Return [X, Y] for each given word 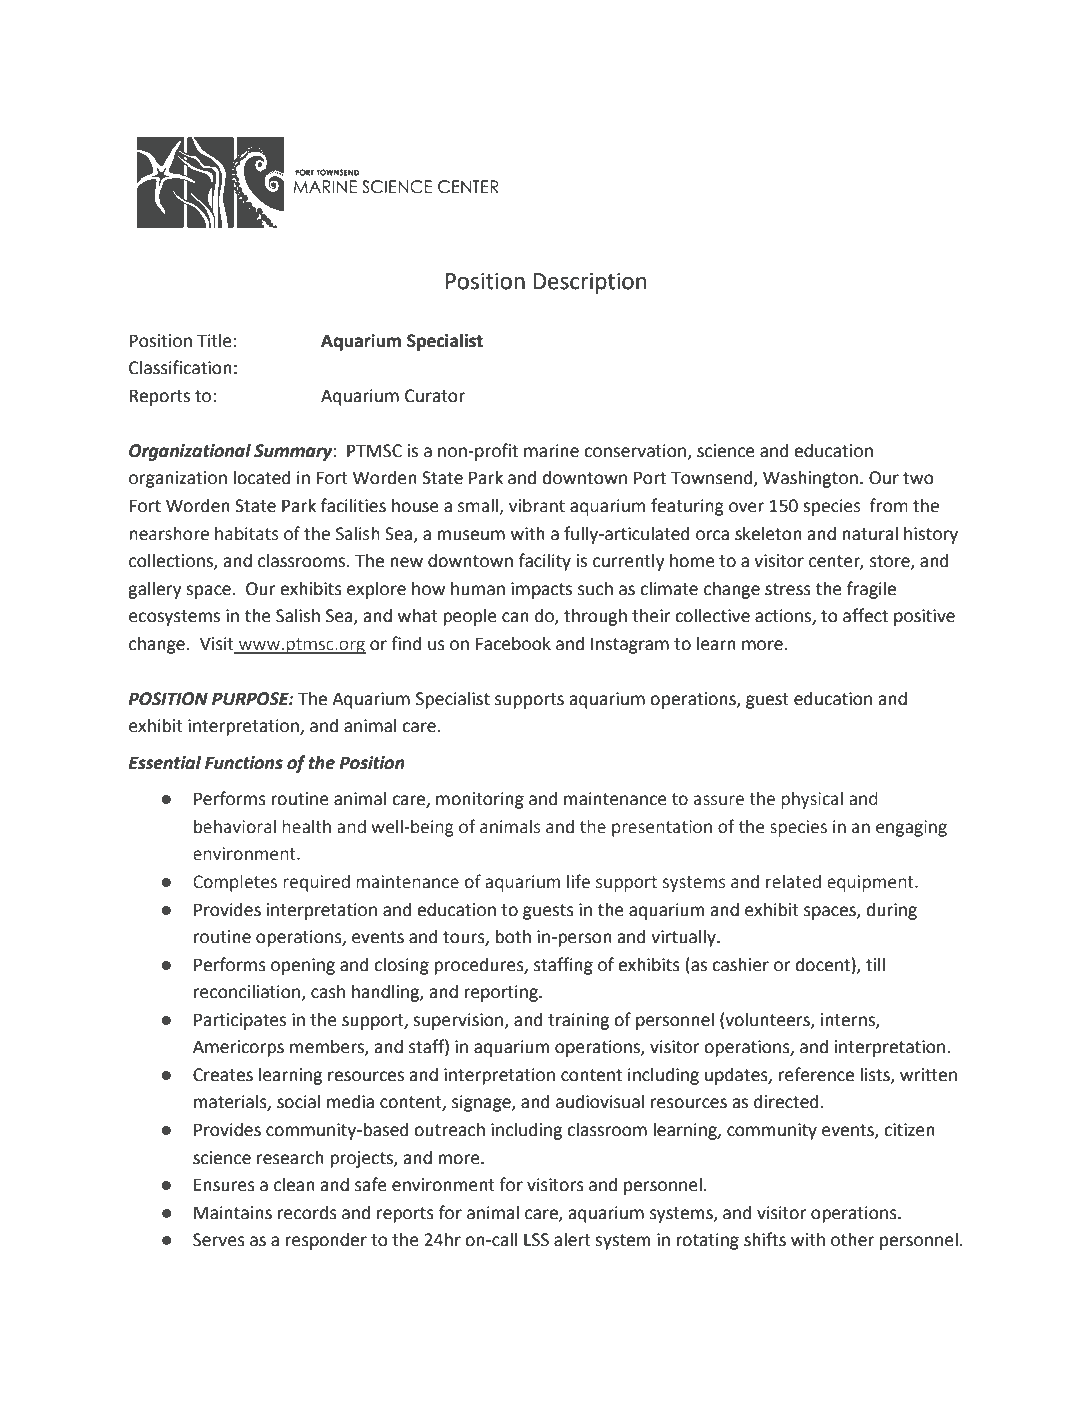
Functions [244, 763]
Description [589, 283]
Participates [240, 1021]
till [875, 964]
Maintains [233, 1213]
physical [812, 800]
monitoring [480, 800]
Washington [810, 479]
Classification [180, 367]
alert [572, 1239]
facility [545, 562]
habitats [247, 534]
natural [870, 533]
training [578, 1021]
